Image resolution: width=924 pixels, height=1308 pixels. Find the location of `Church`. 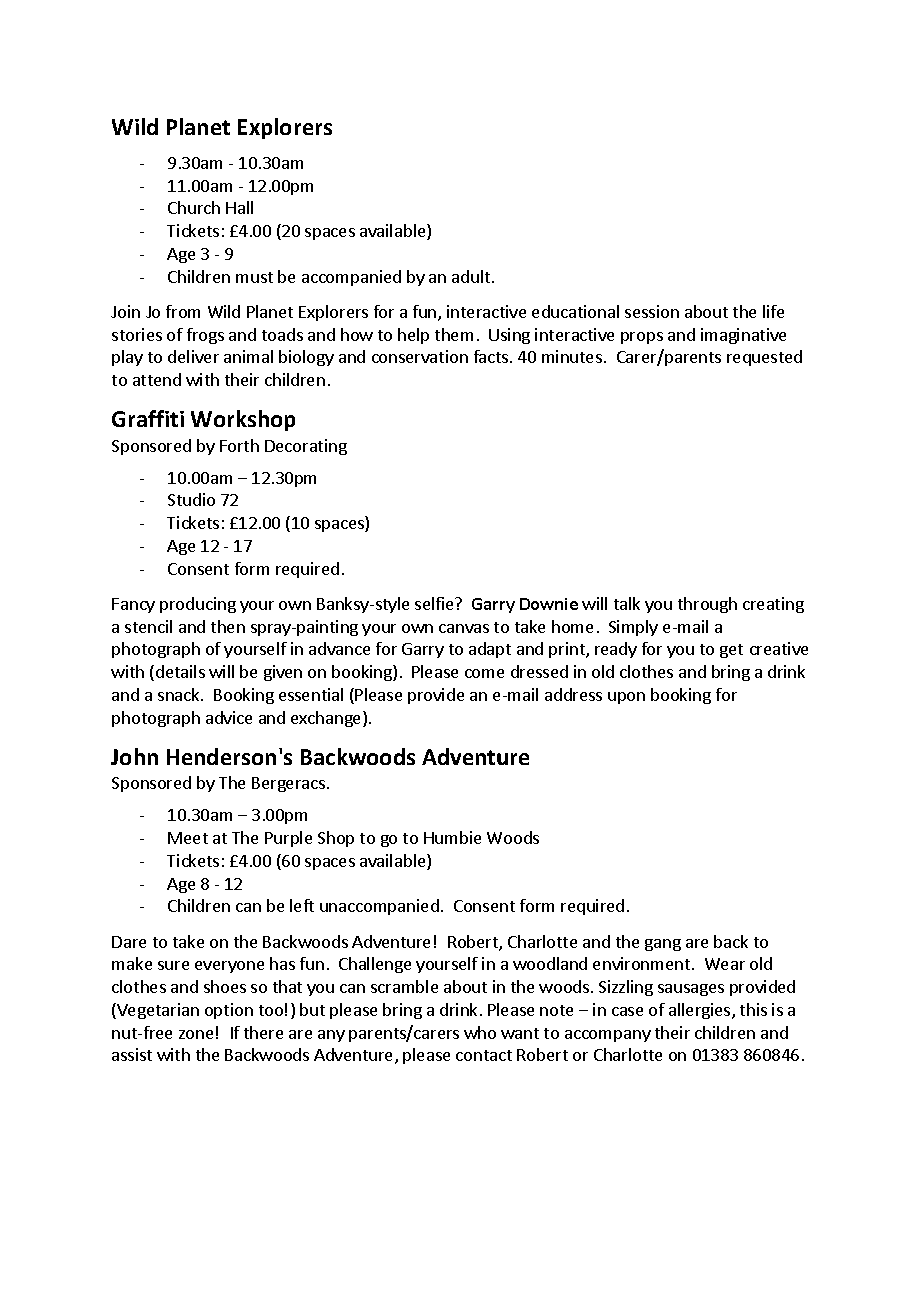

Church is located at coordinates (194, 207).
